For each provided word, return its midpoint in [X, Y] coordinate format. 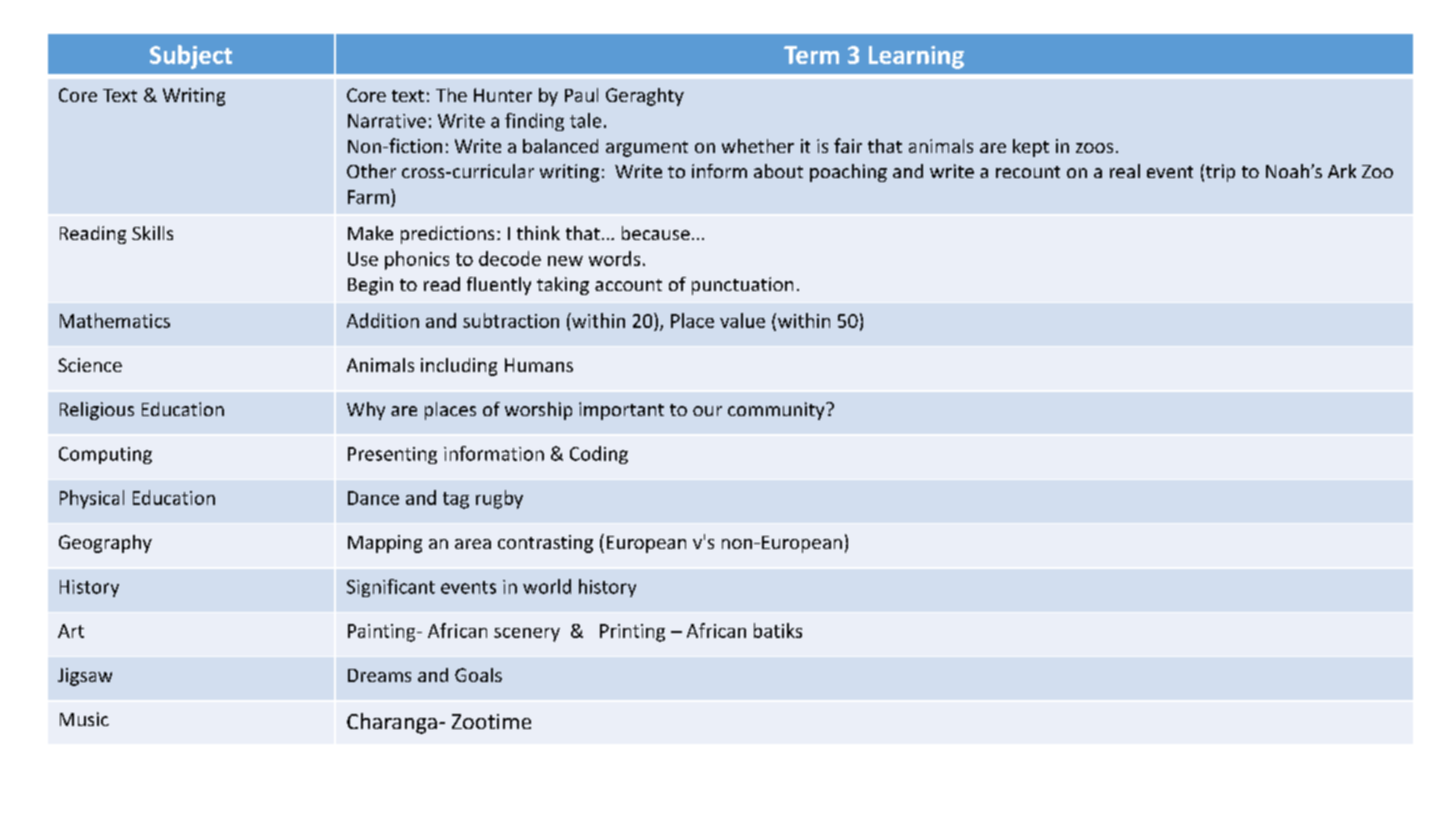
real [1125, 171]
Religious [97, 411]
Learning [916, 57]
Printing [632, 633]
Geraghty [645, 97]
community [777, 411]
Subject [191, 57]
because [656, 233]
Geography [105, 544]
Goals [478, 675]
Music [84, 719]
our [707, 411]
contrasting [545, 544]
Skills [152, 233]
